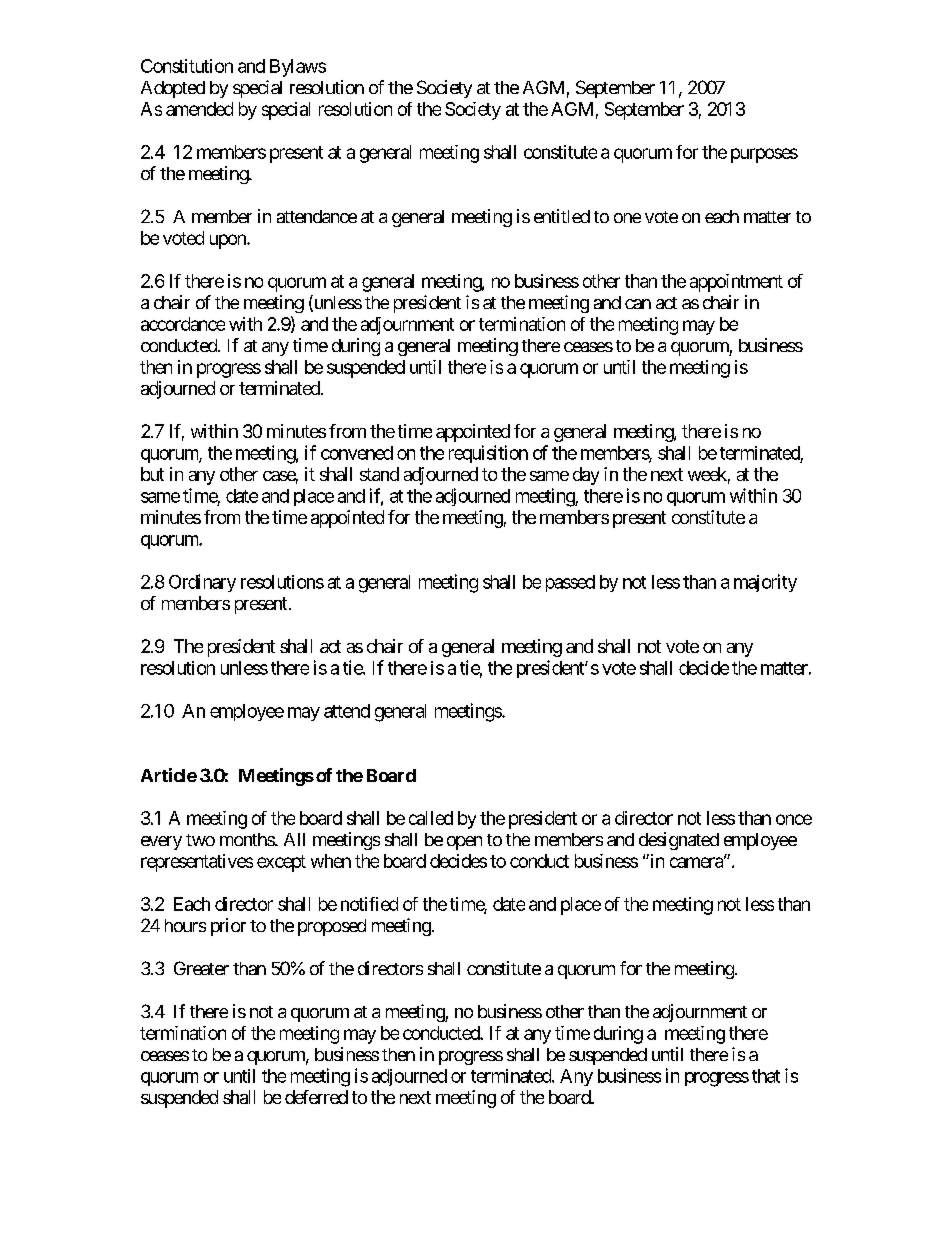 Image resolution: width=952 pixels, height=1233 pixels. I want to click on one, so click(627, 218).
